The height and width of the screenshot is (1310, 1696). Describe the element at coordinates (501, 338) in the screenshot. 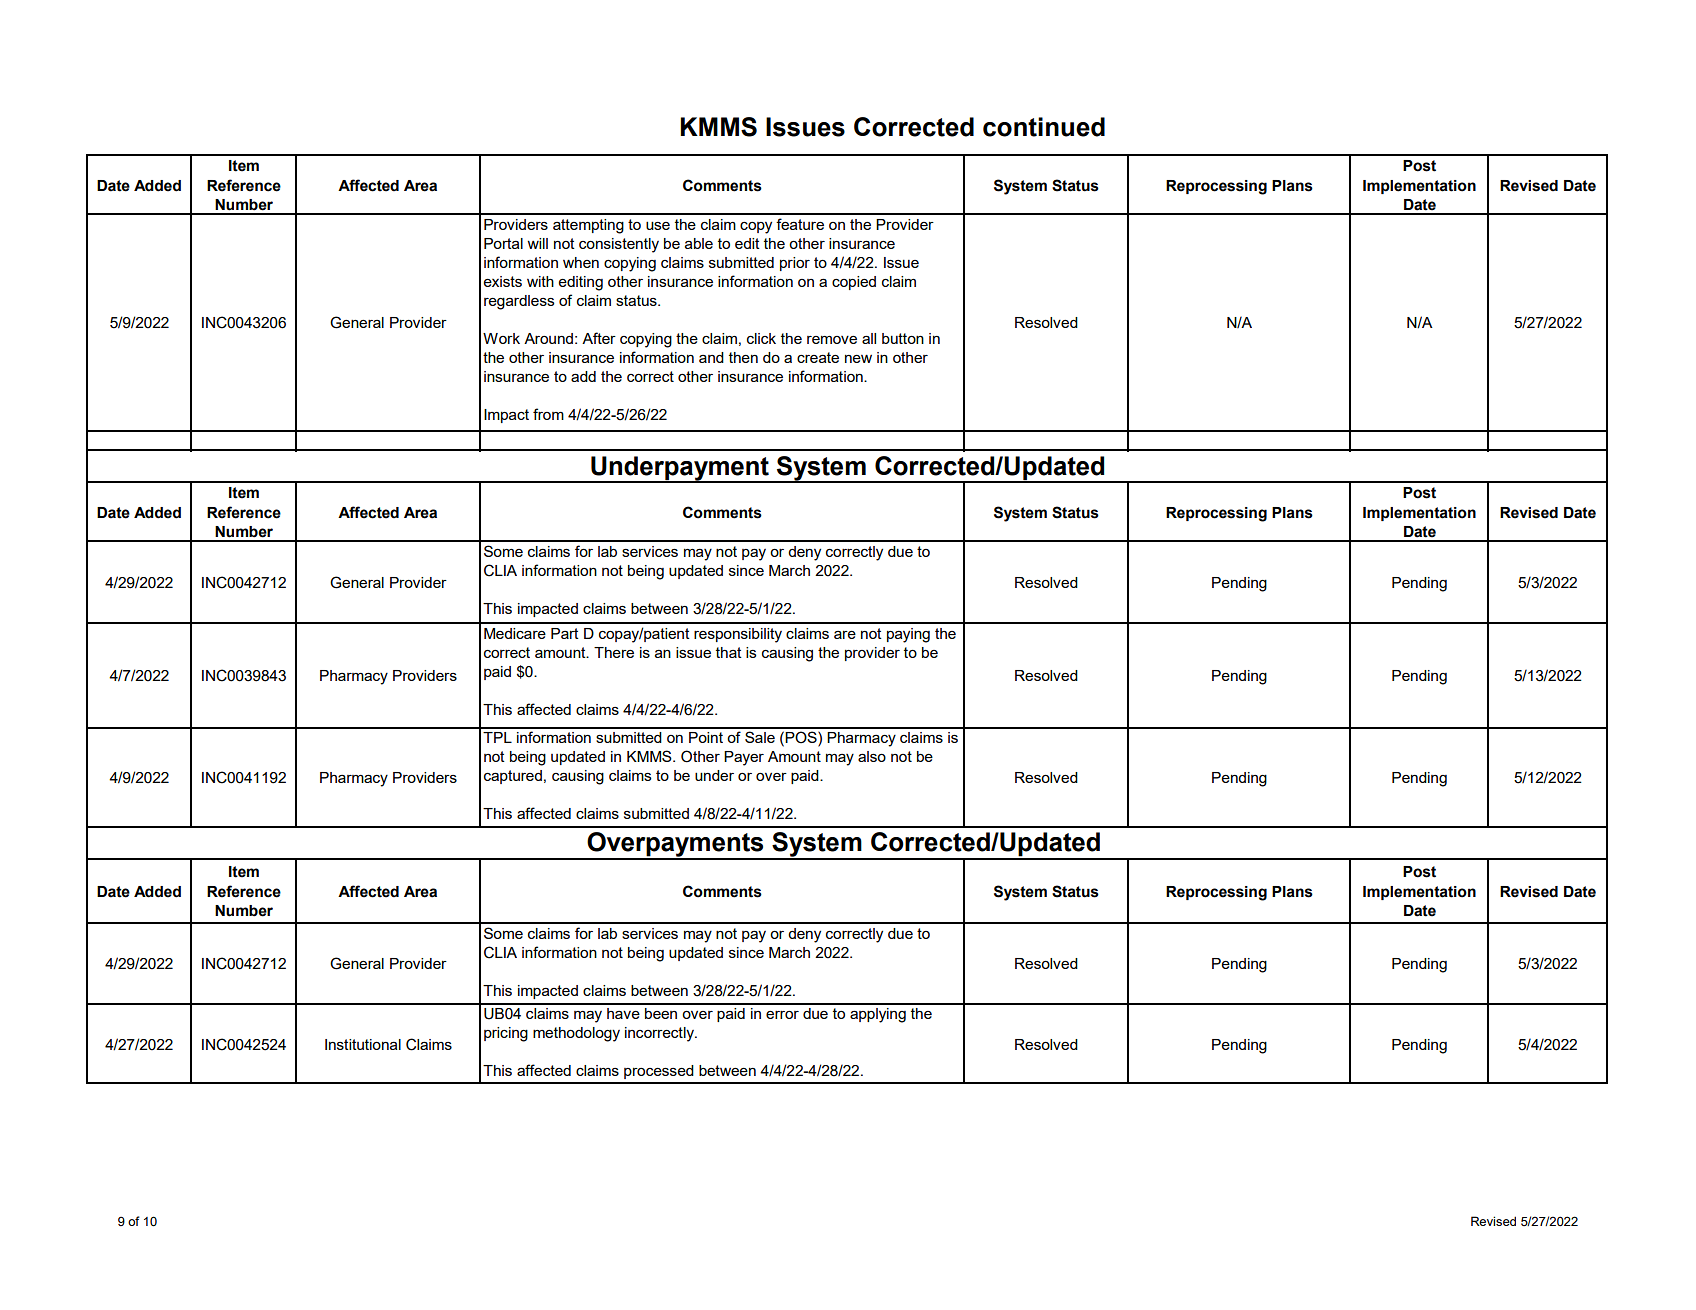

I see `Work` at that location.
